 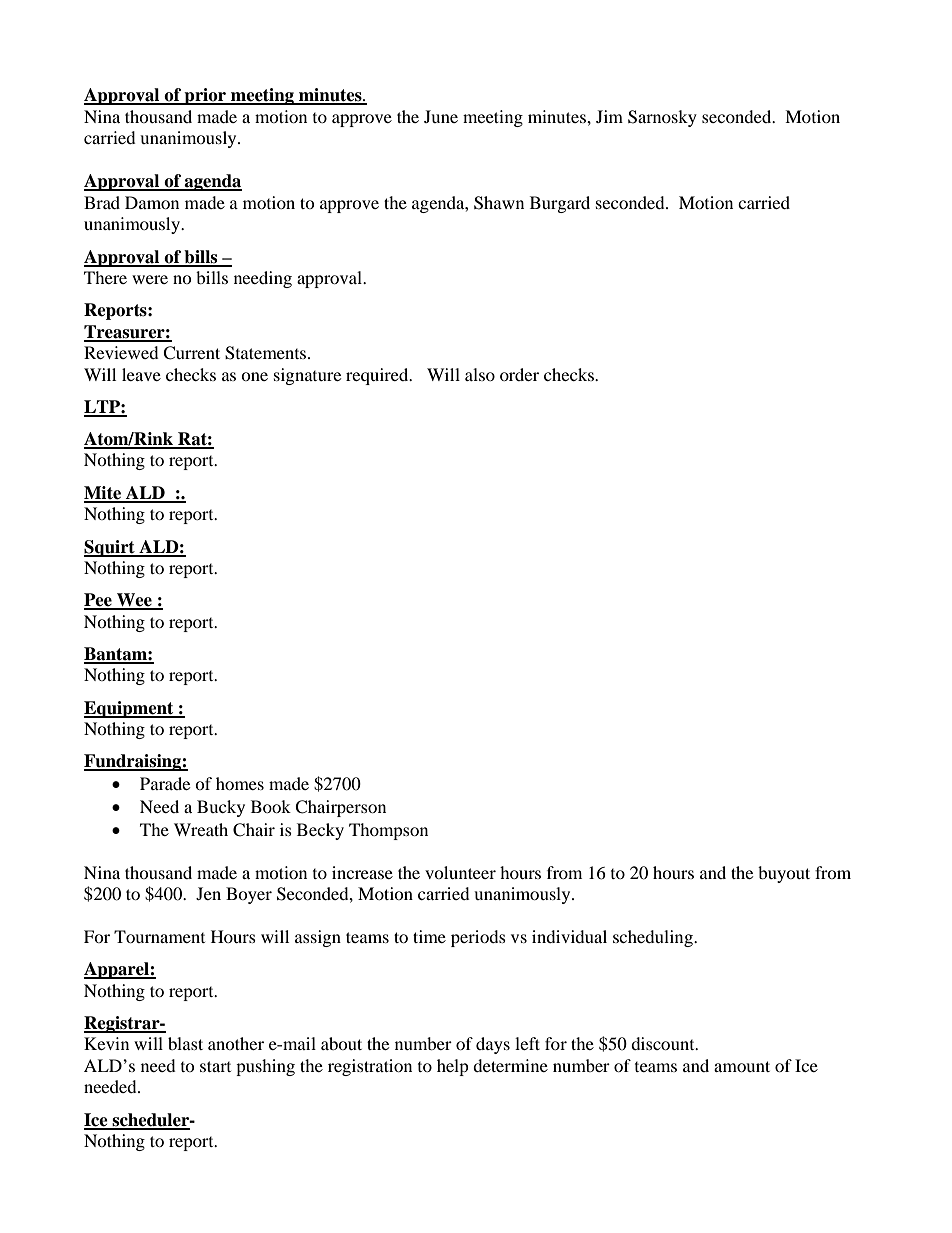 I want to click on Jim, so click(x=609, y=116).
